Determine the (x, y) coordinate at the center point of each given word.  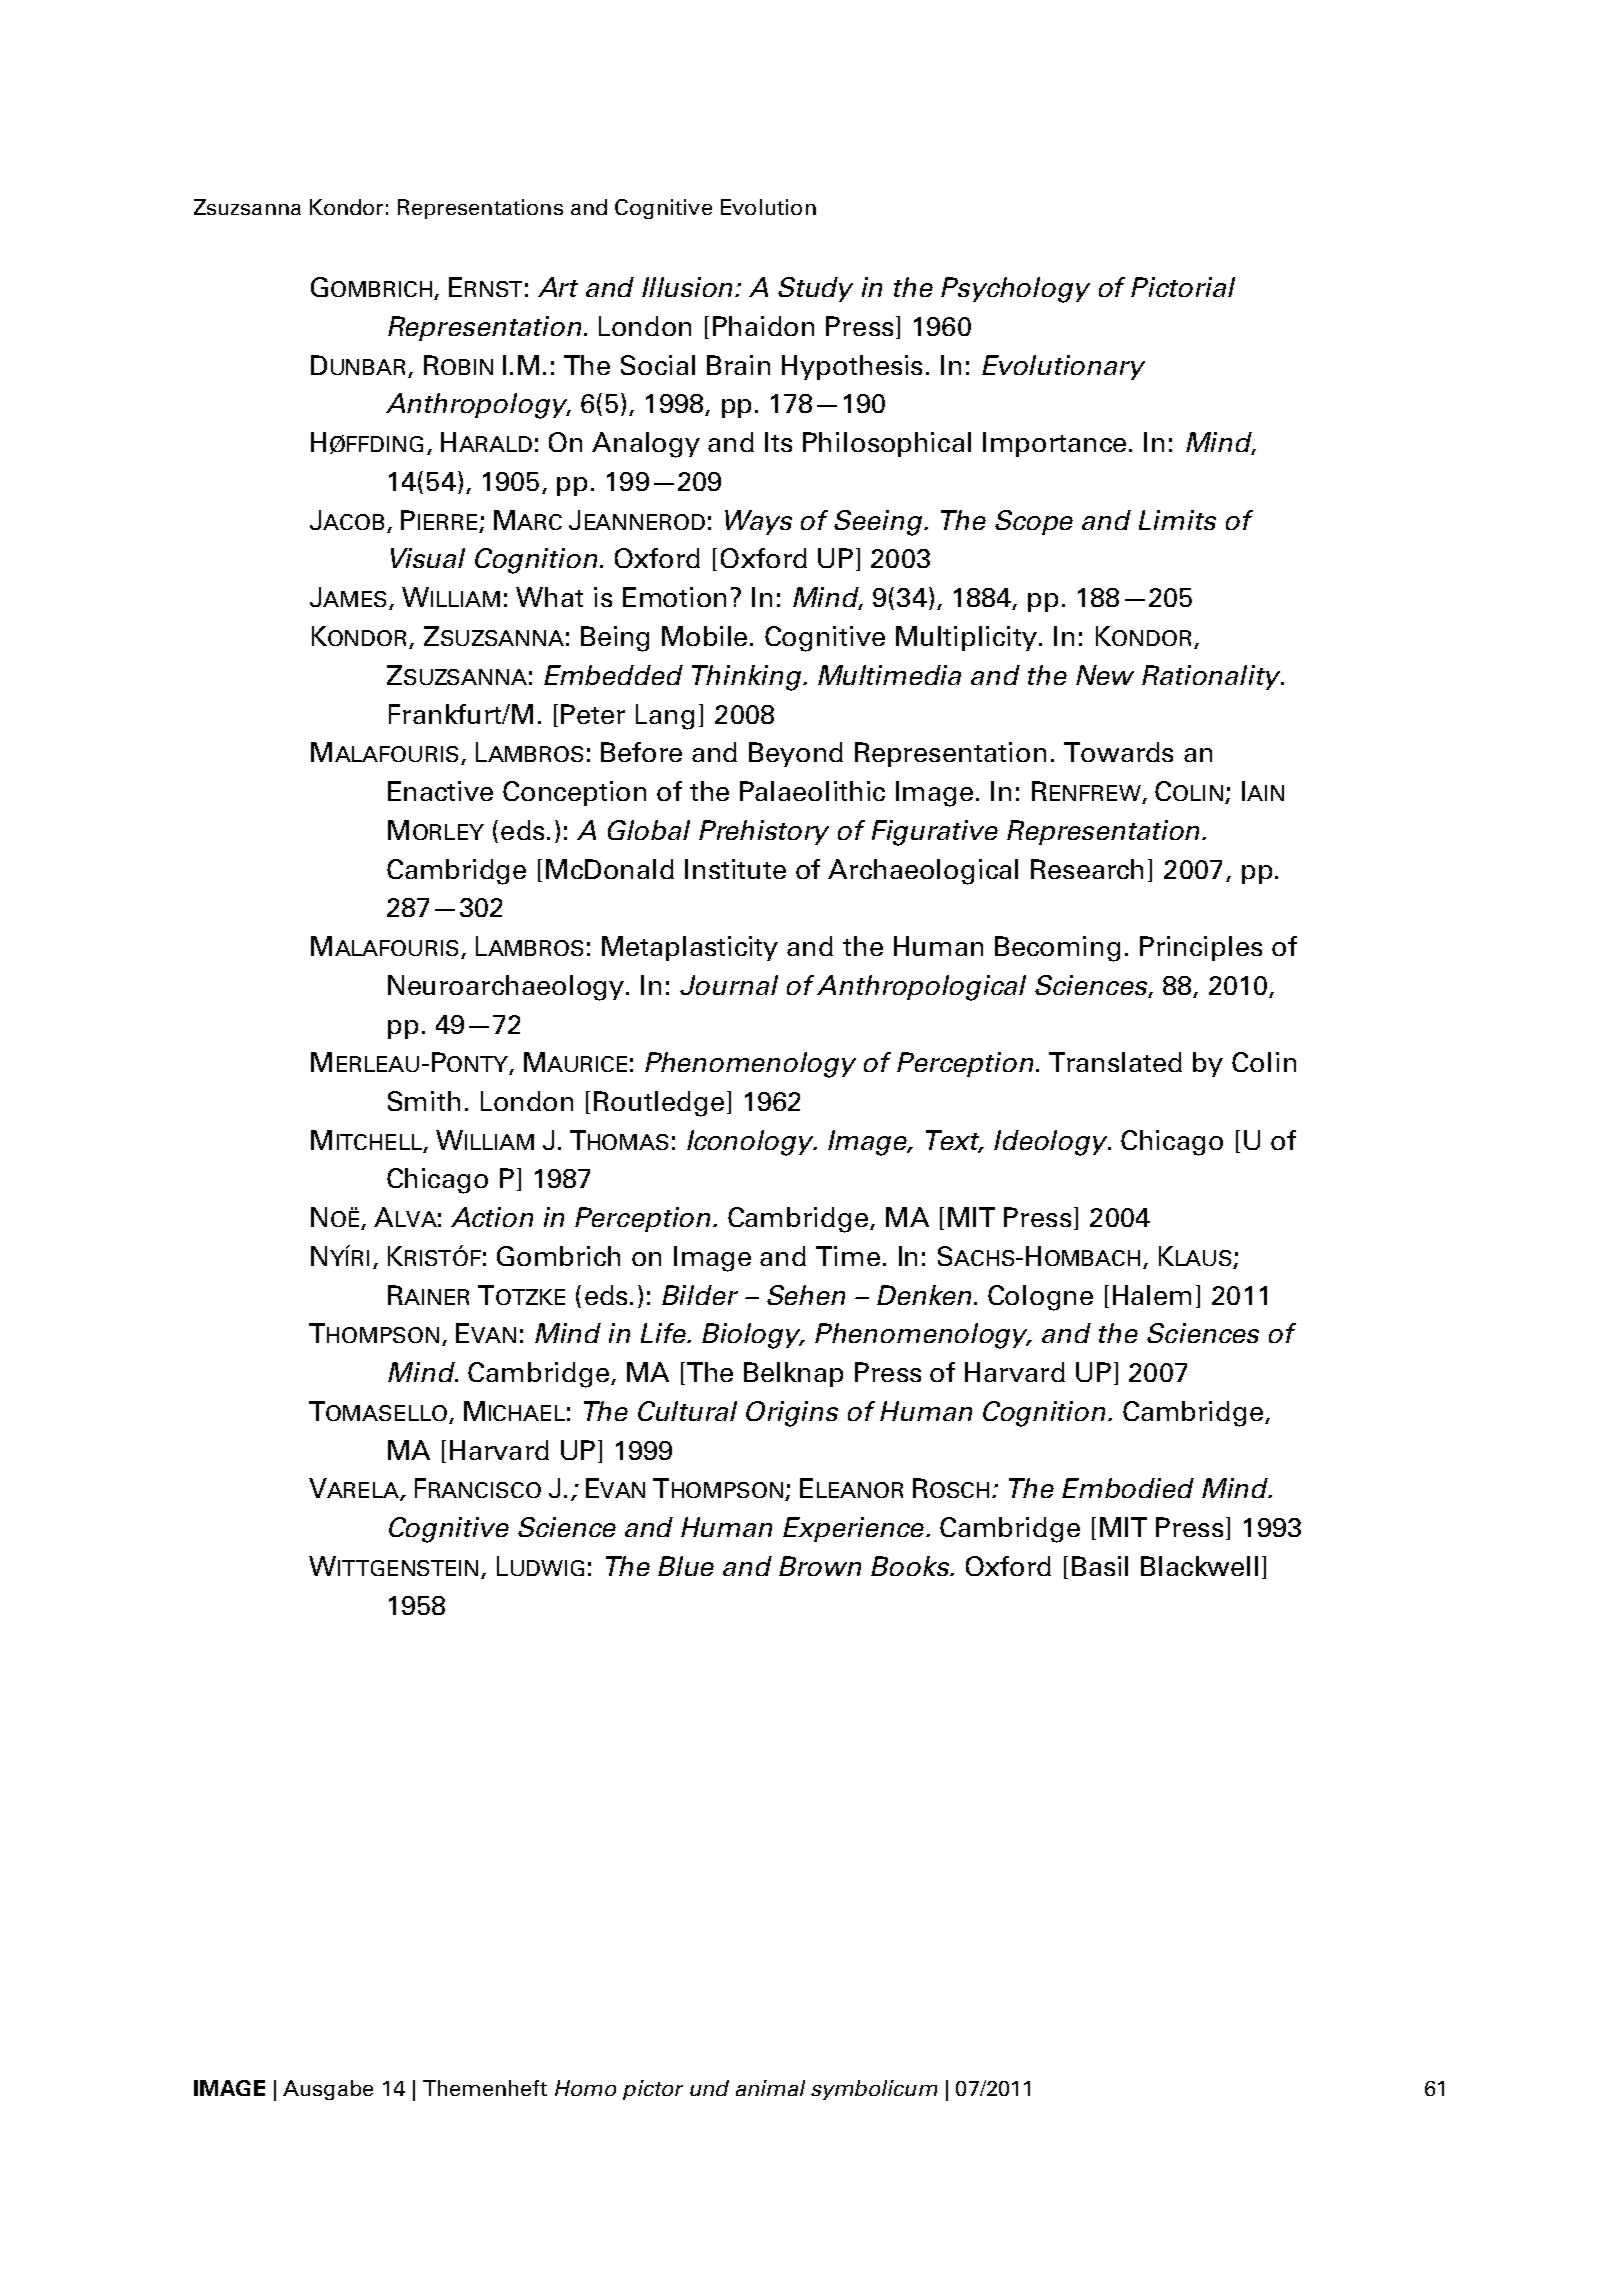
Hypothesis (852, 367)
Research (1087, 869)
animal (770, 2088)
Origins (792, 1414)
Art (558, 287)
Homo (585, 2088)
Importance (1056, 444)
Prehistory (764, 832)
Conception (574, 793)
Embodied (1128, 1488)
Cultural (687, 1411)
